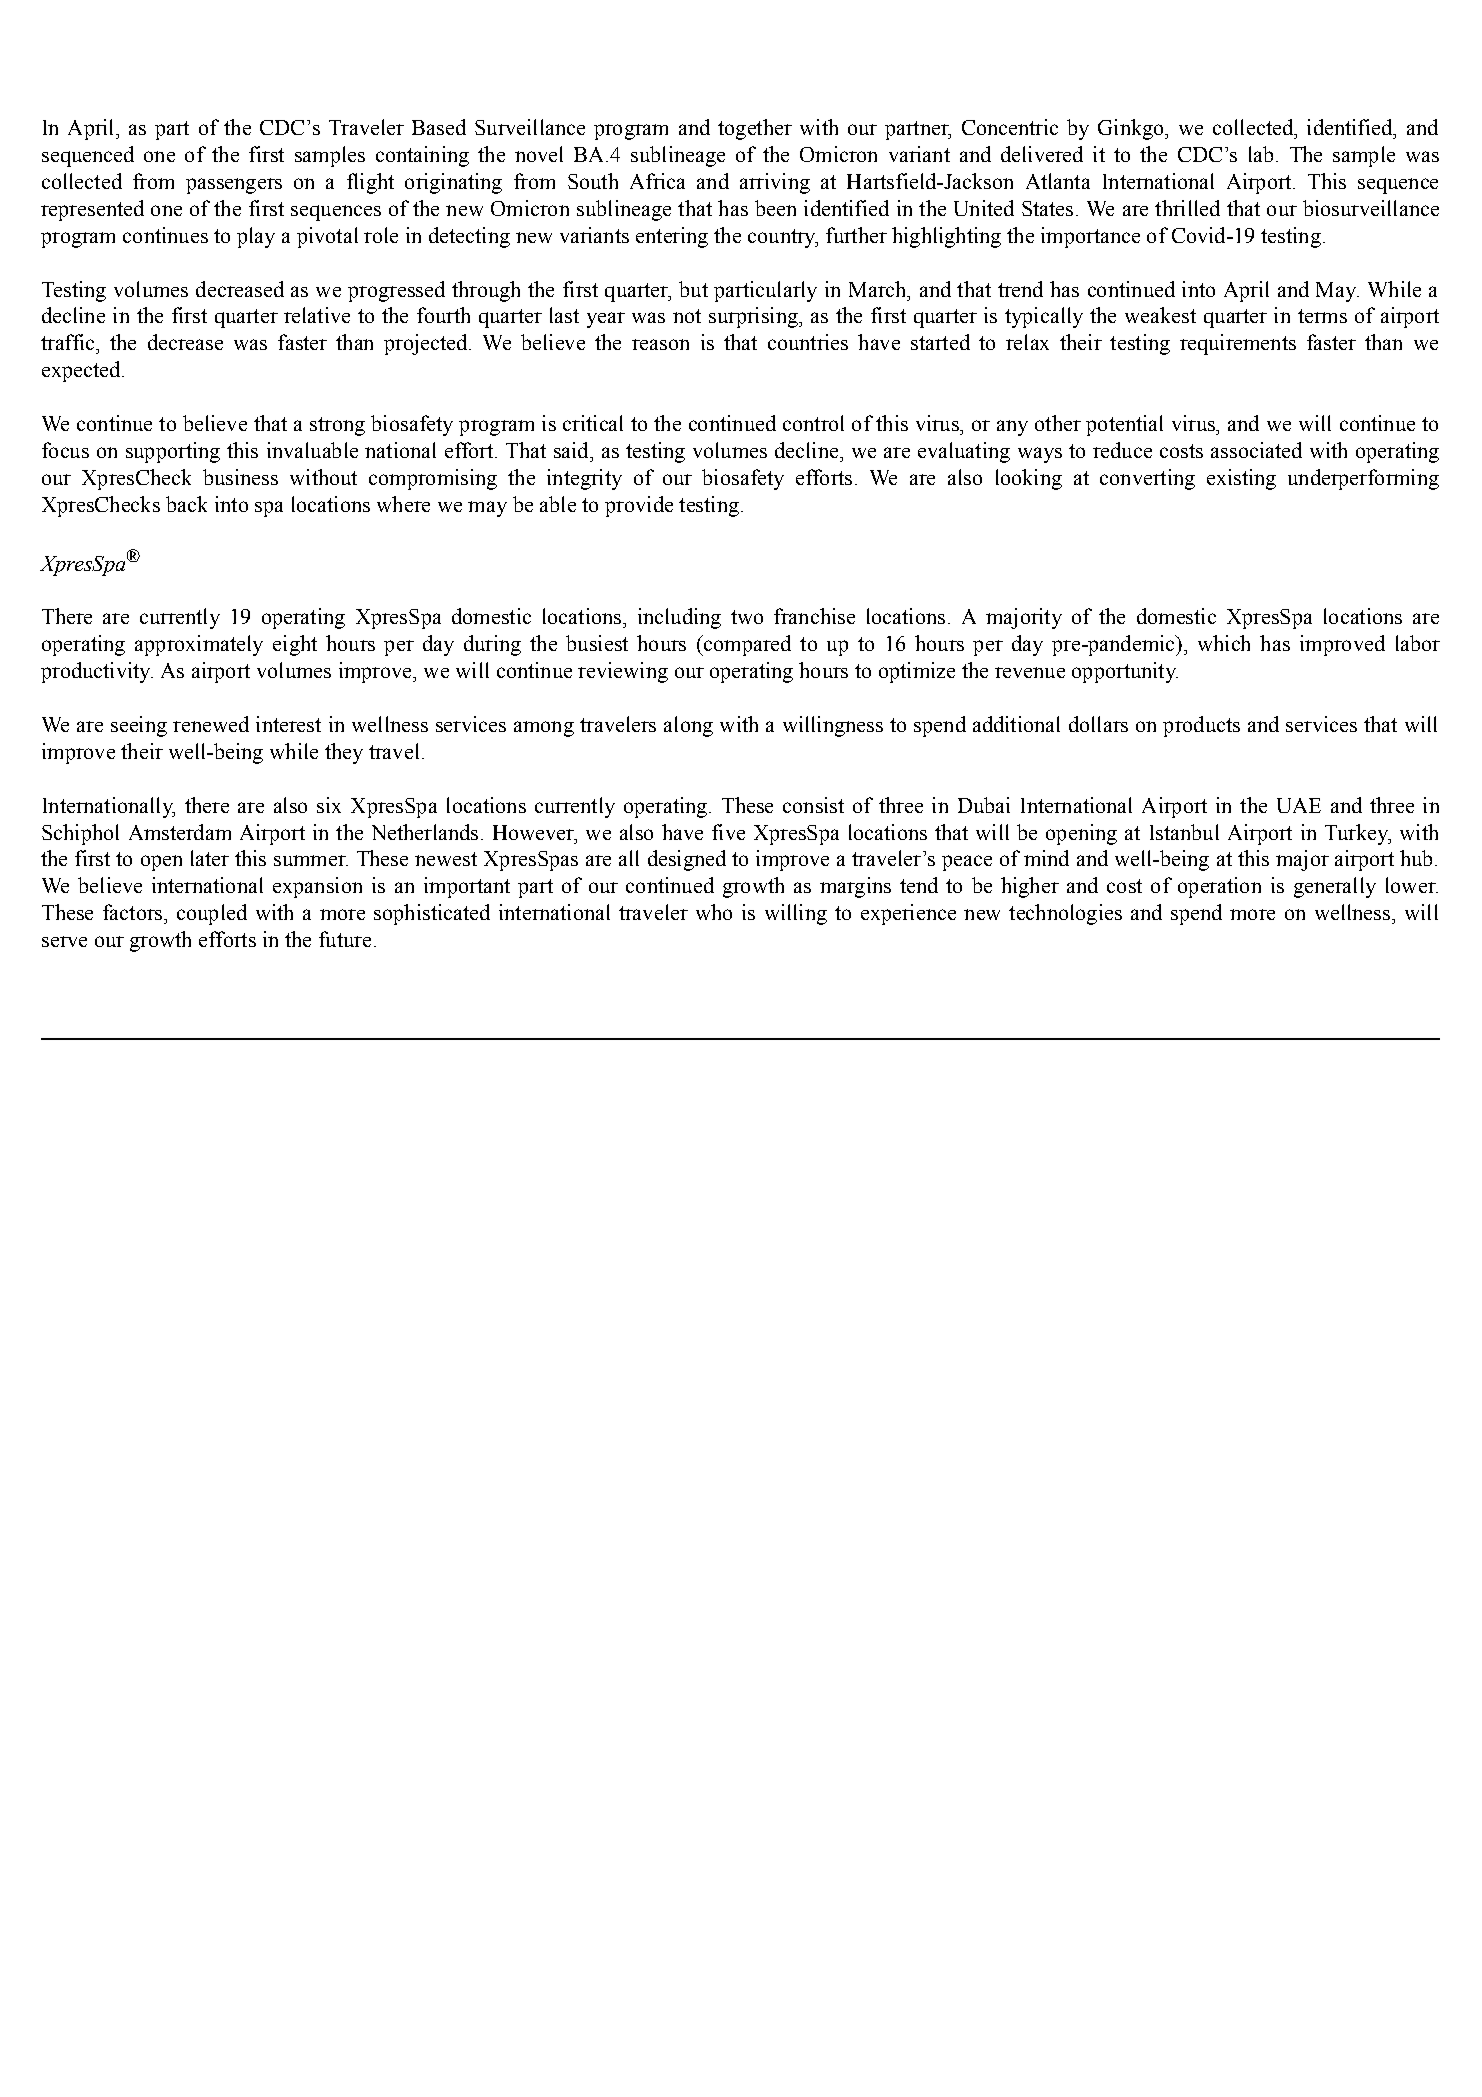 This document has height=2097, width=1482. I want to click on Ginkgo, so click(1132, 129).
